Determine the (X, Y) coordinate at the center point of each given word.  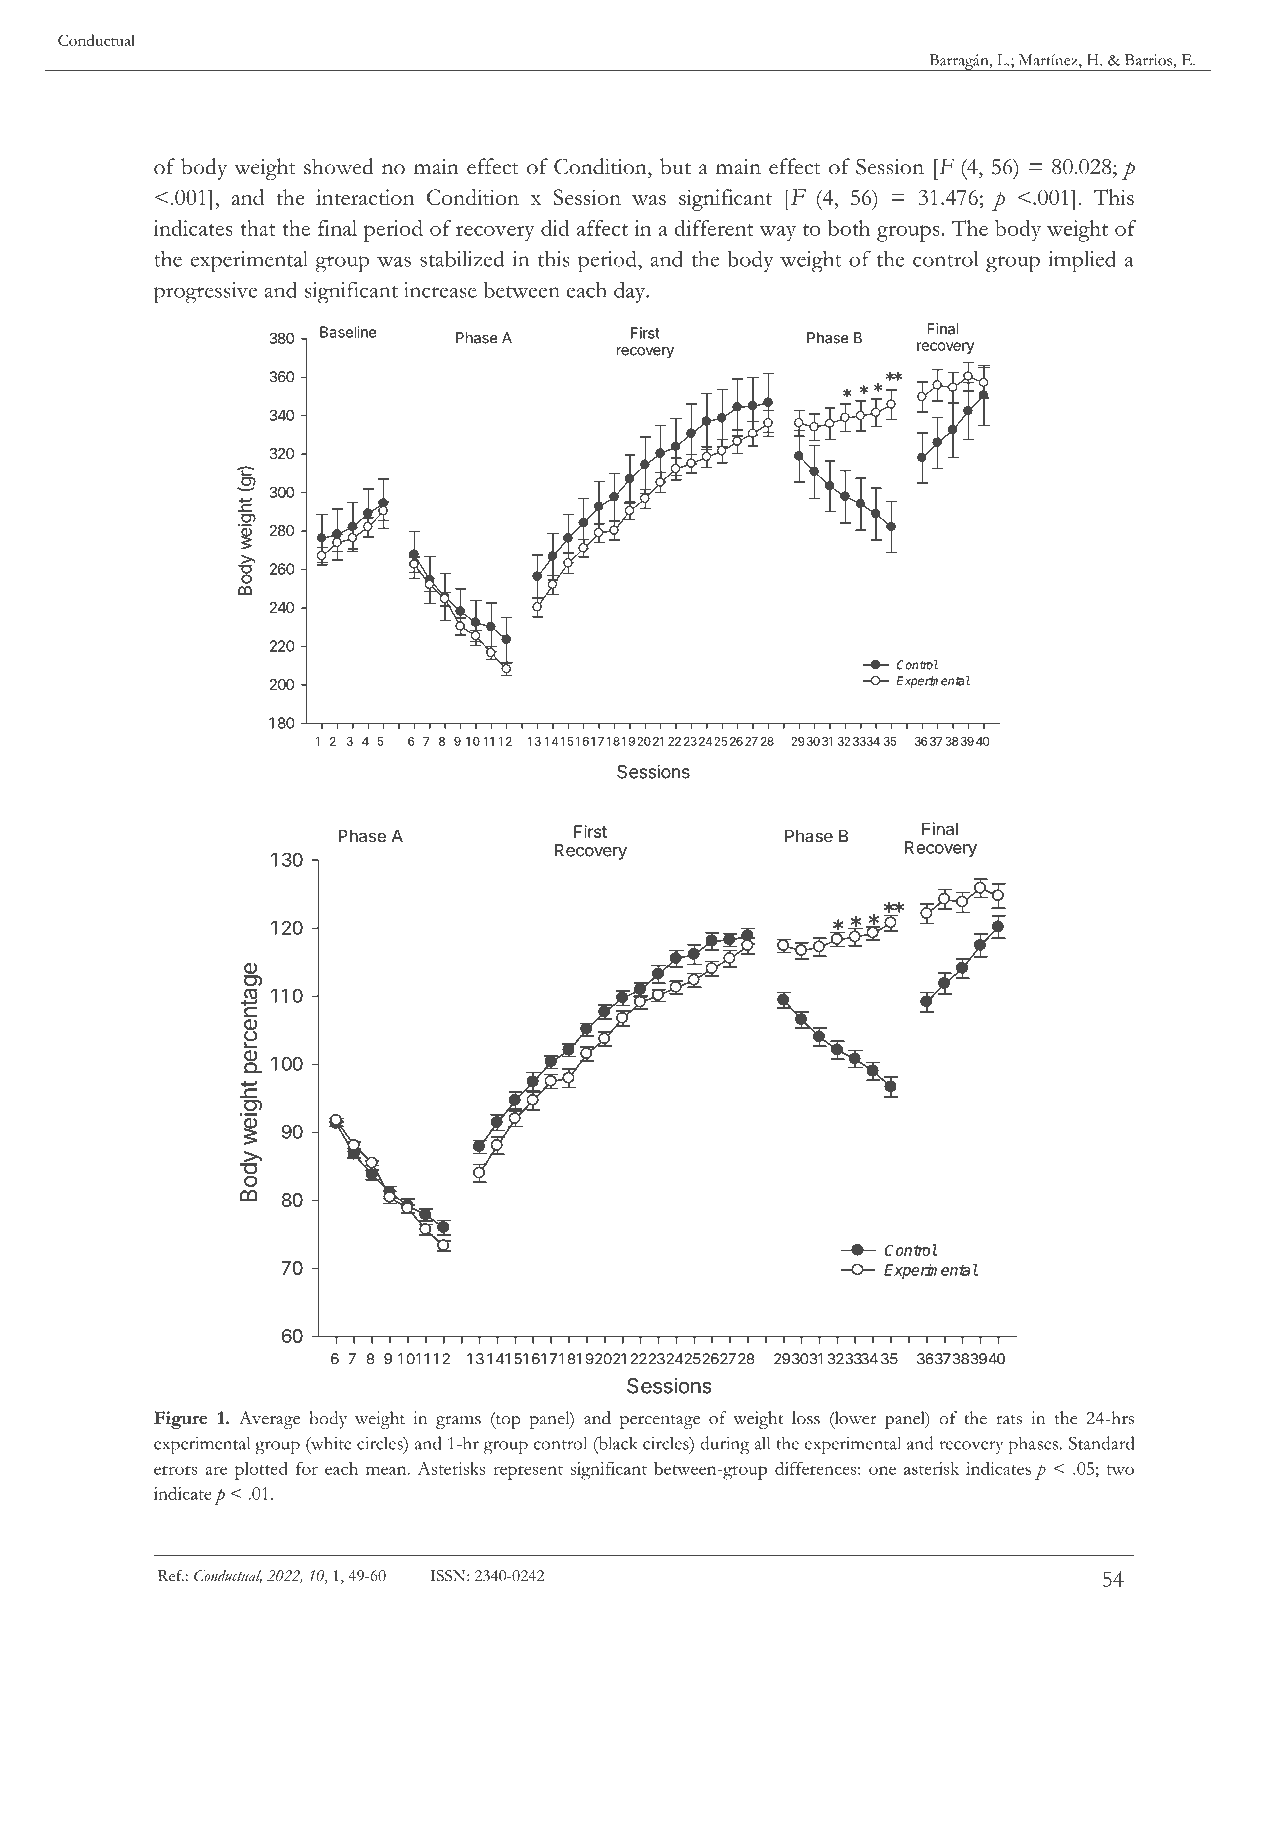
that (258, 228)
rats (1009, 1420)
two (1120, 1470)
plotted (261, 1470)
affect (602, 228)
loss (806, 1418)
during (724, 1445)
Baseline (348, 332)
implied (1082, 261)
